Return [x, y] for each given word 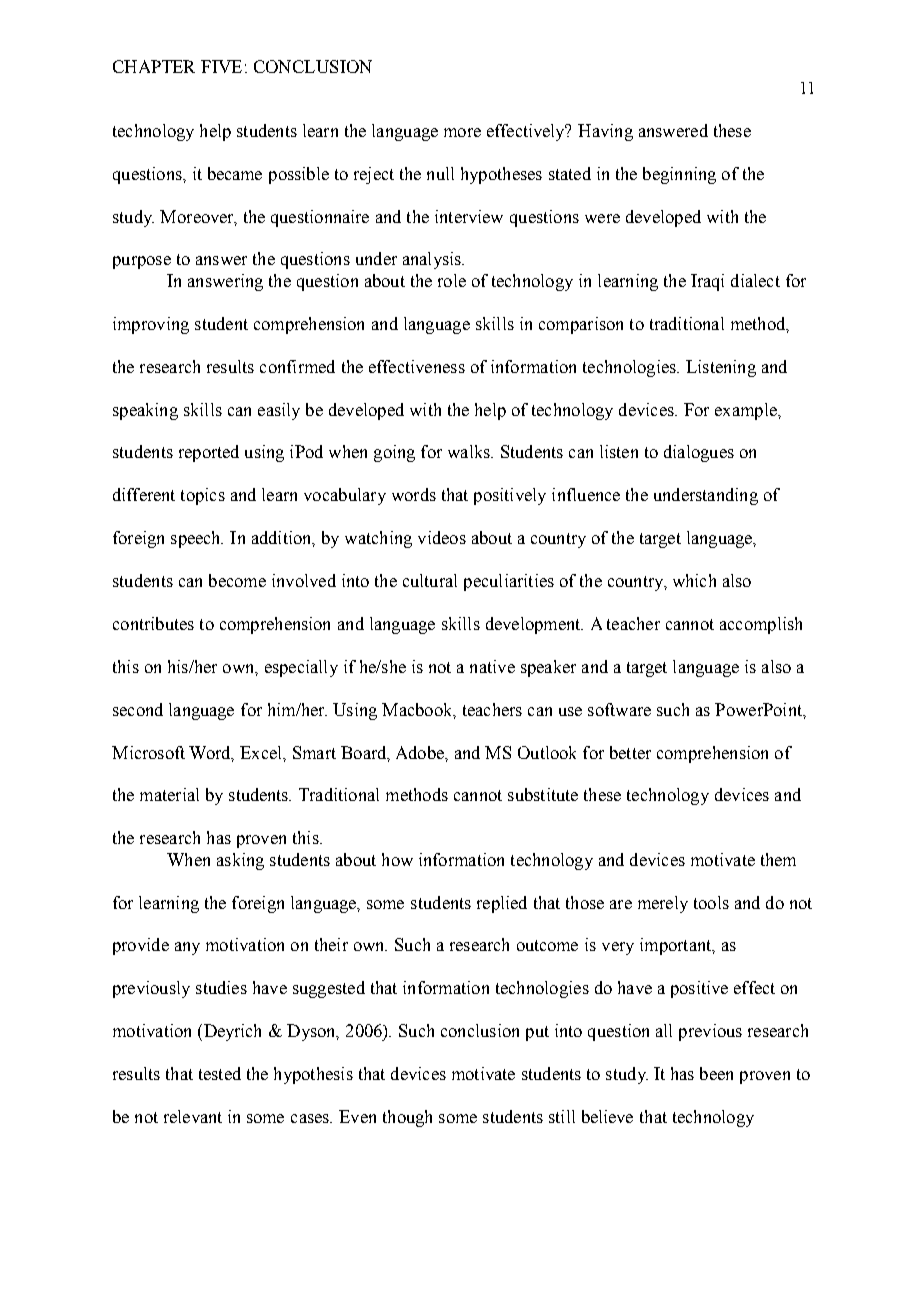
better [630, 752]
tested [220, 1073]
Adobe [421, 752]
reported [209, 453]
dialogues [699, 453]
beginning [679, 175]
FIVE [221, 66]
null [440, 173]
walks [470, 451]
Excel [262, 752]
